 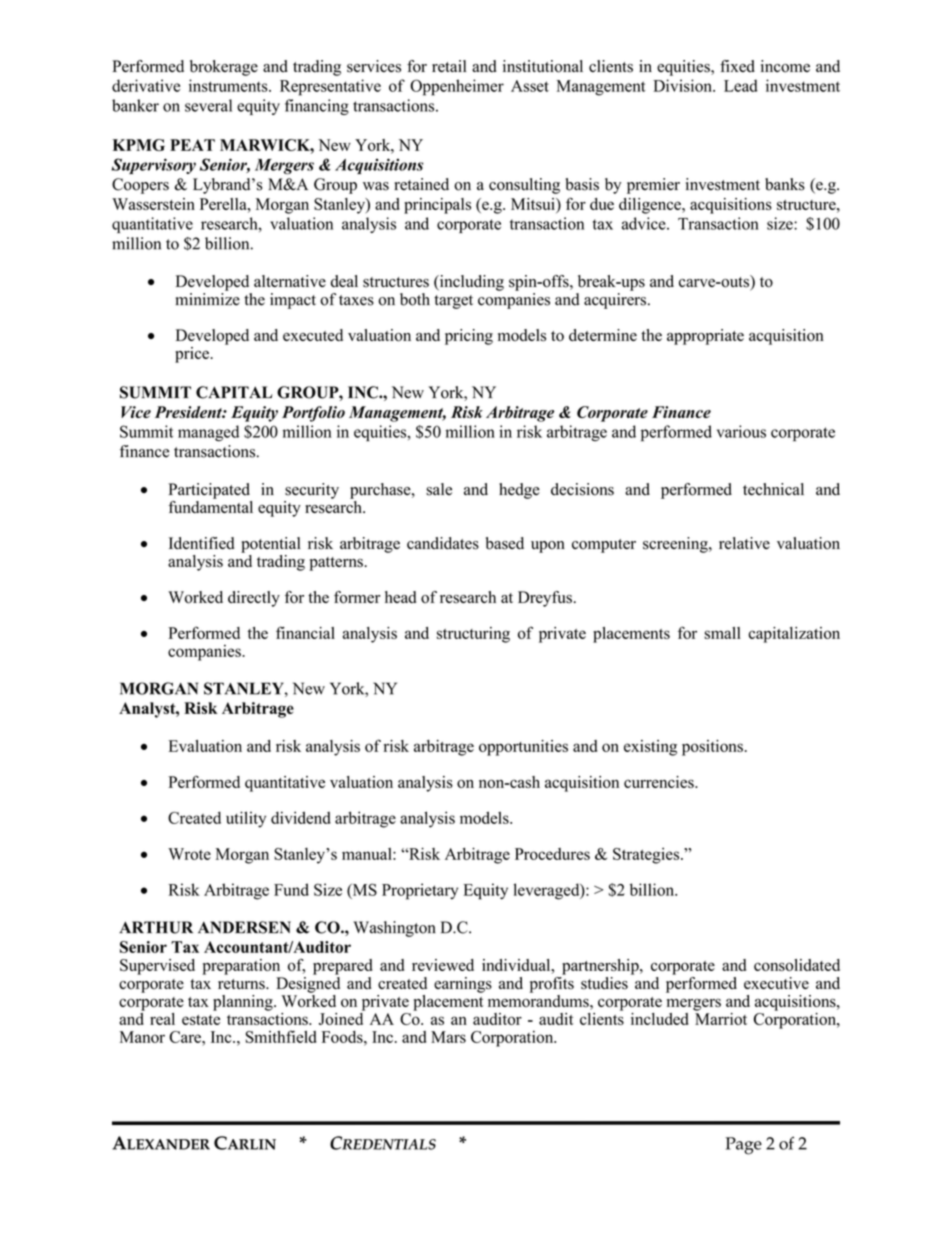 What do you see at coordinates (743, 1146) in the screenshot?
I see `Page` at bounding box center [743, 1146].
